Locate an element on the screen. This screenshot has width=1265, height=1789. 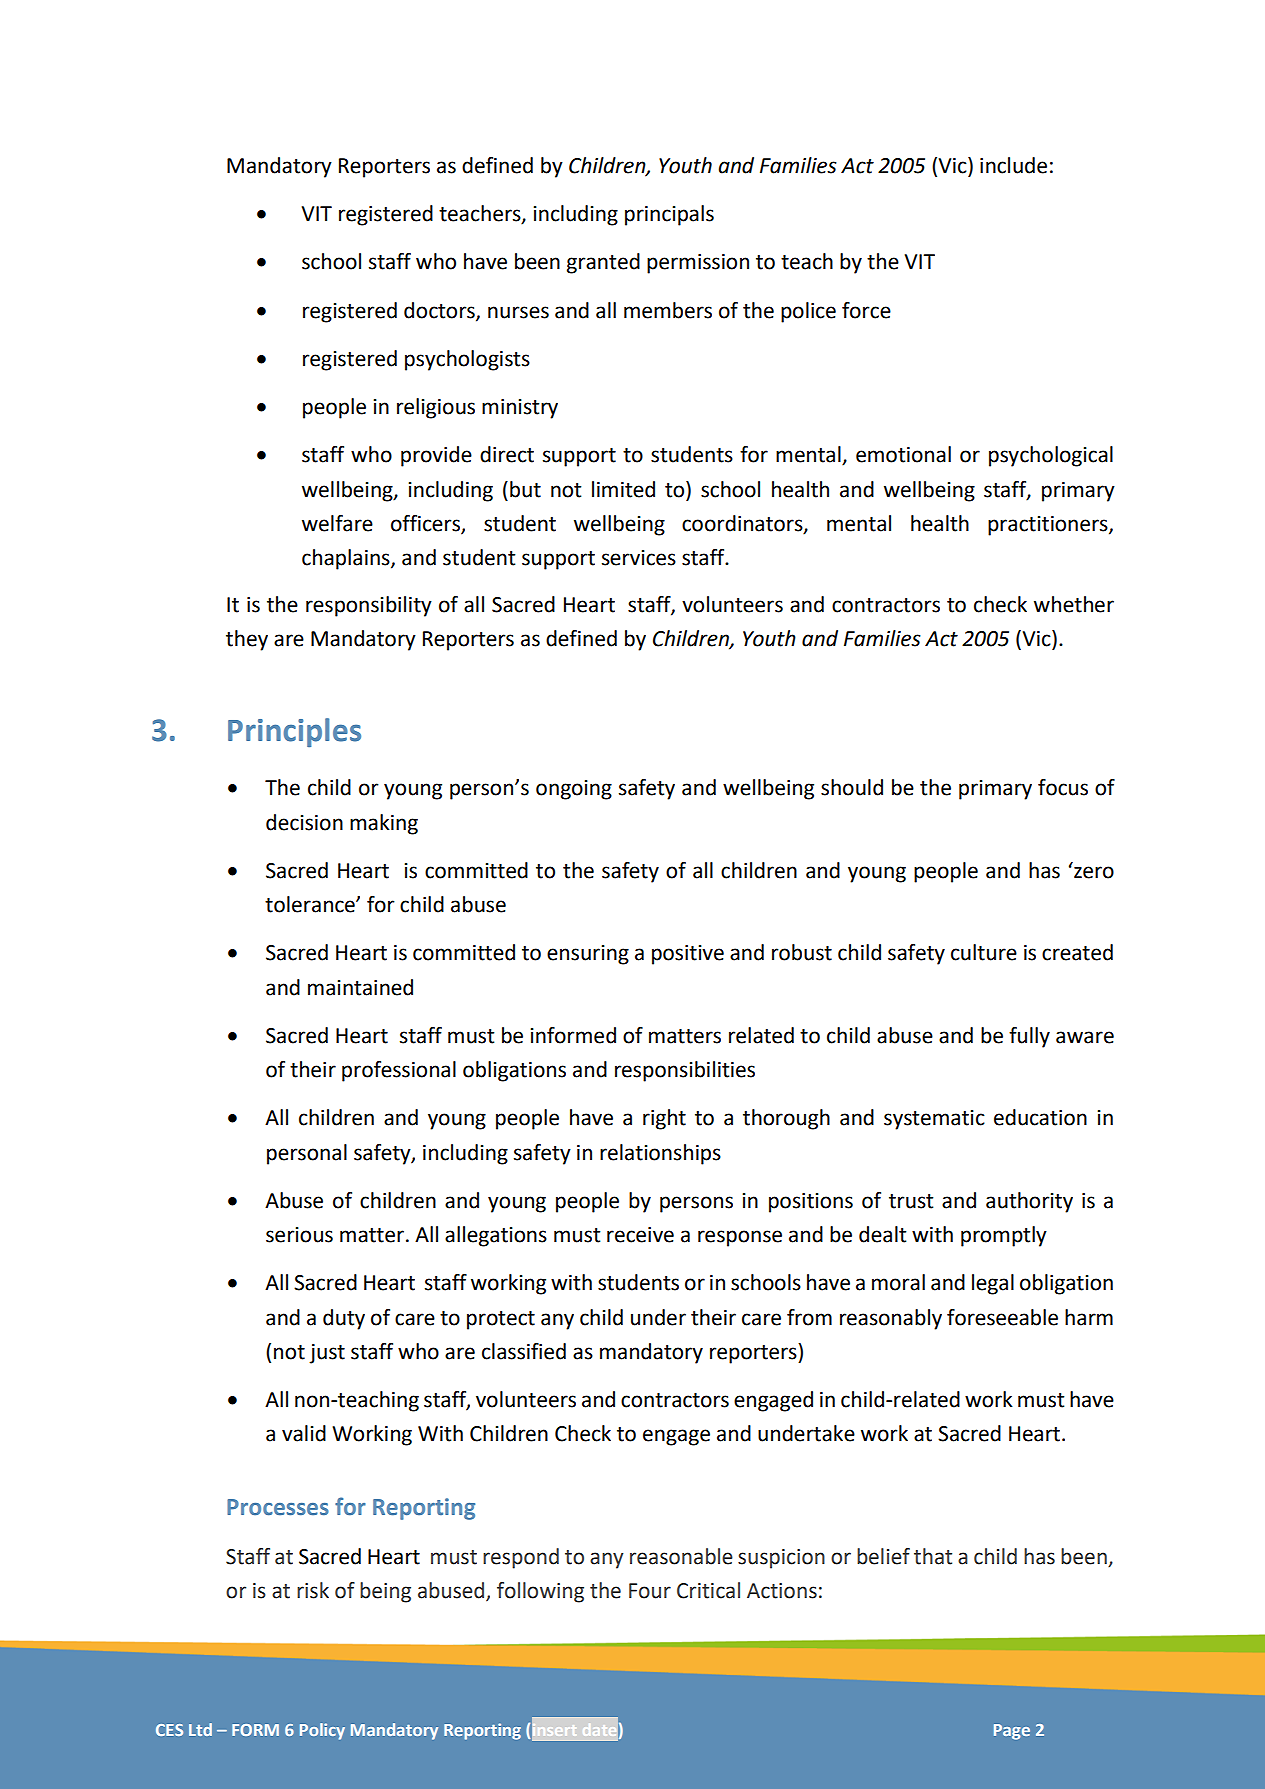
principals is located at coordinates (669, 215).
